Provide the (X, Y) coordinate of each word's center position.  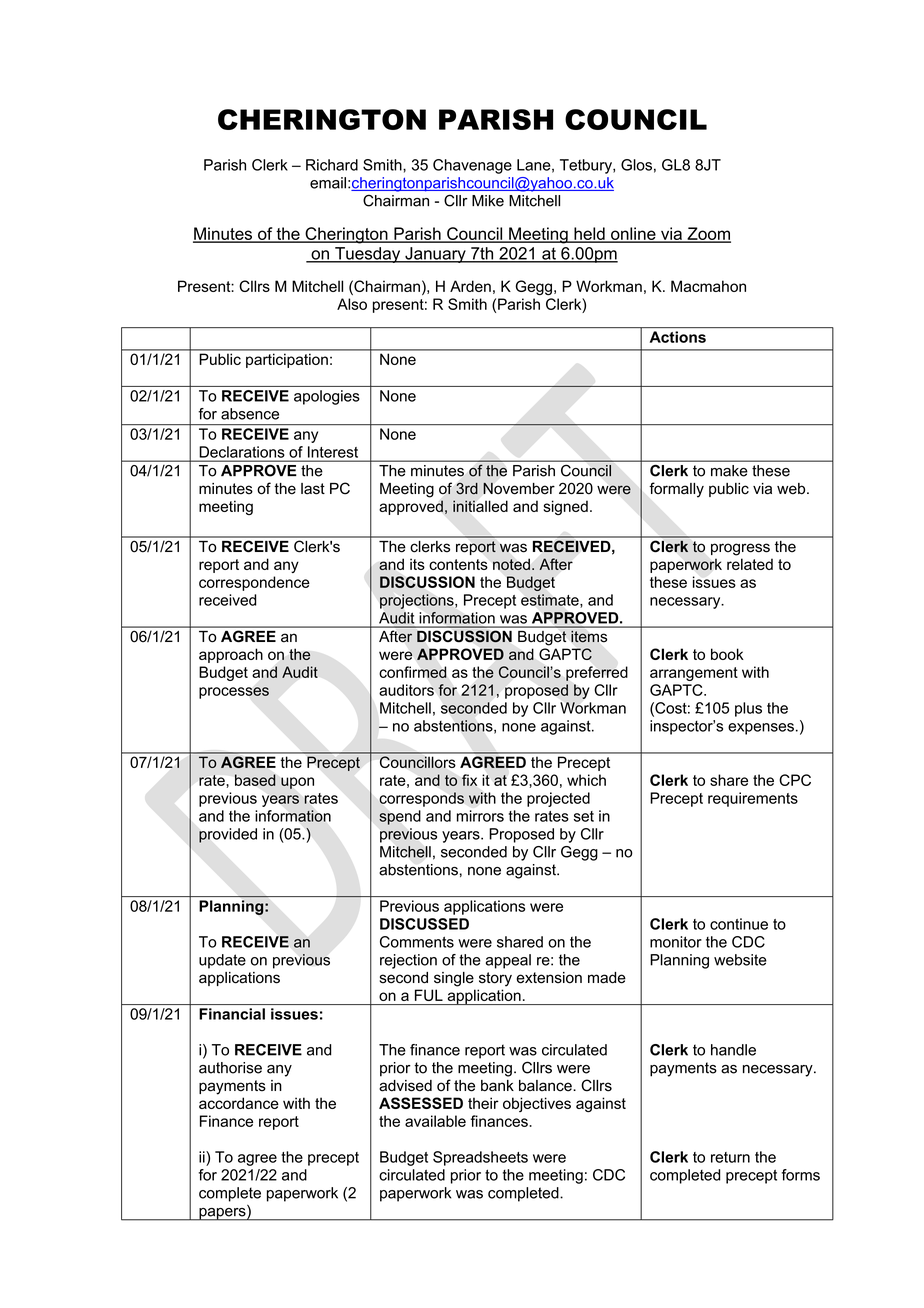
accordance (239, 1103)
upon (297, 783)
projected (558, 799)
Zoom (708, 234)
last (313, 489)
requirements (753, 799)
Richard (332, 165)
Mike (488, 201)
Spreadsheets (480, 1158)
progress (740, 549)
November (519, 488)
